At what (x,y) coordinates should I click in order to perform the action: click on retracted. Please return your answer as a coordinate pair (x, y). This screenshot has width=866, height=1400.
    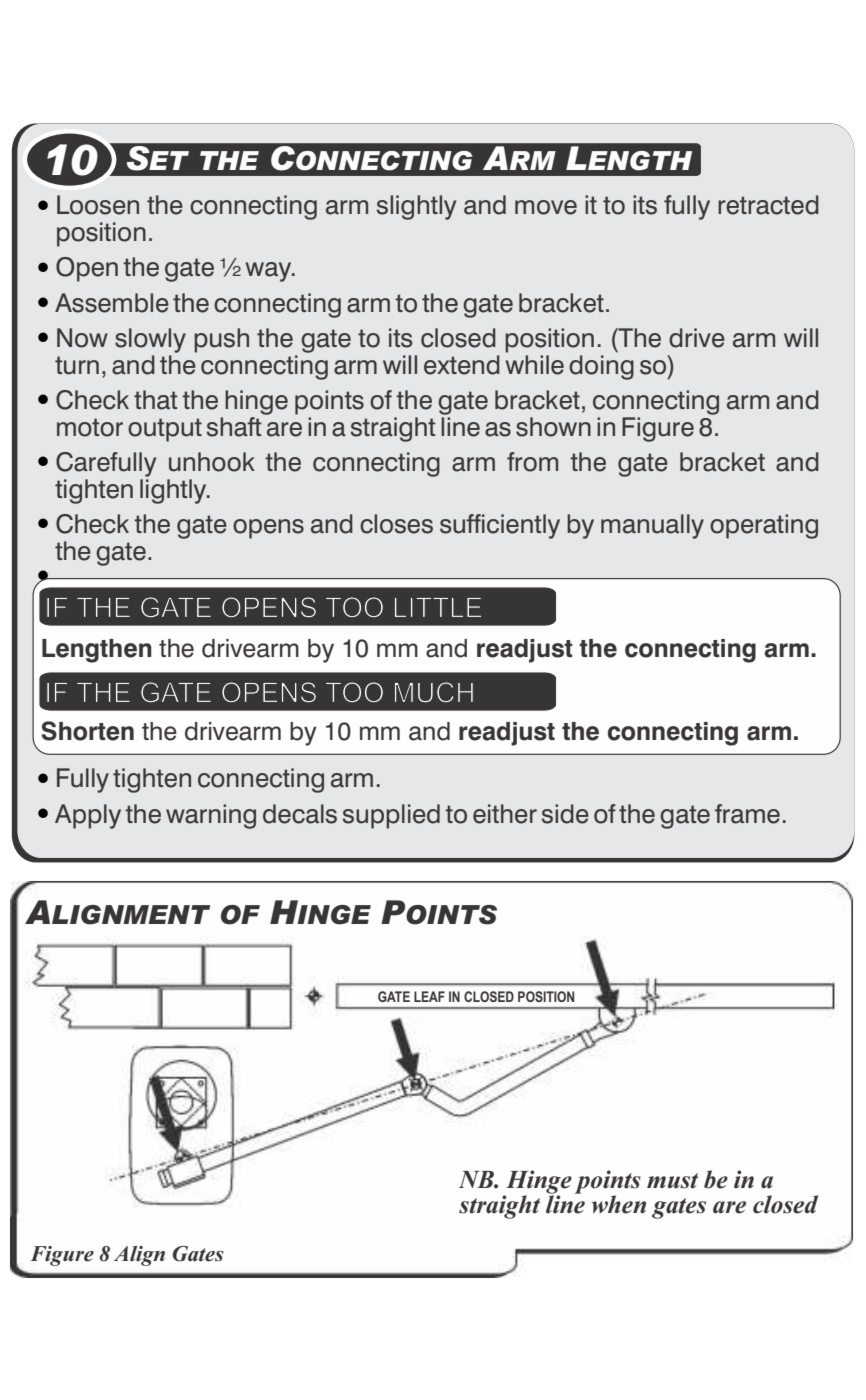
    Looking at the image, I should click on (768, 205).
